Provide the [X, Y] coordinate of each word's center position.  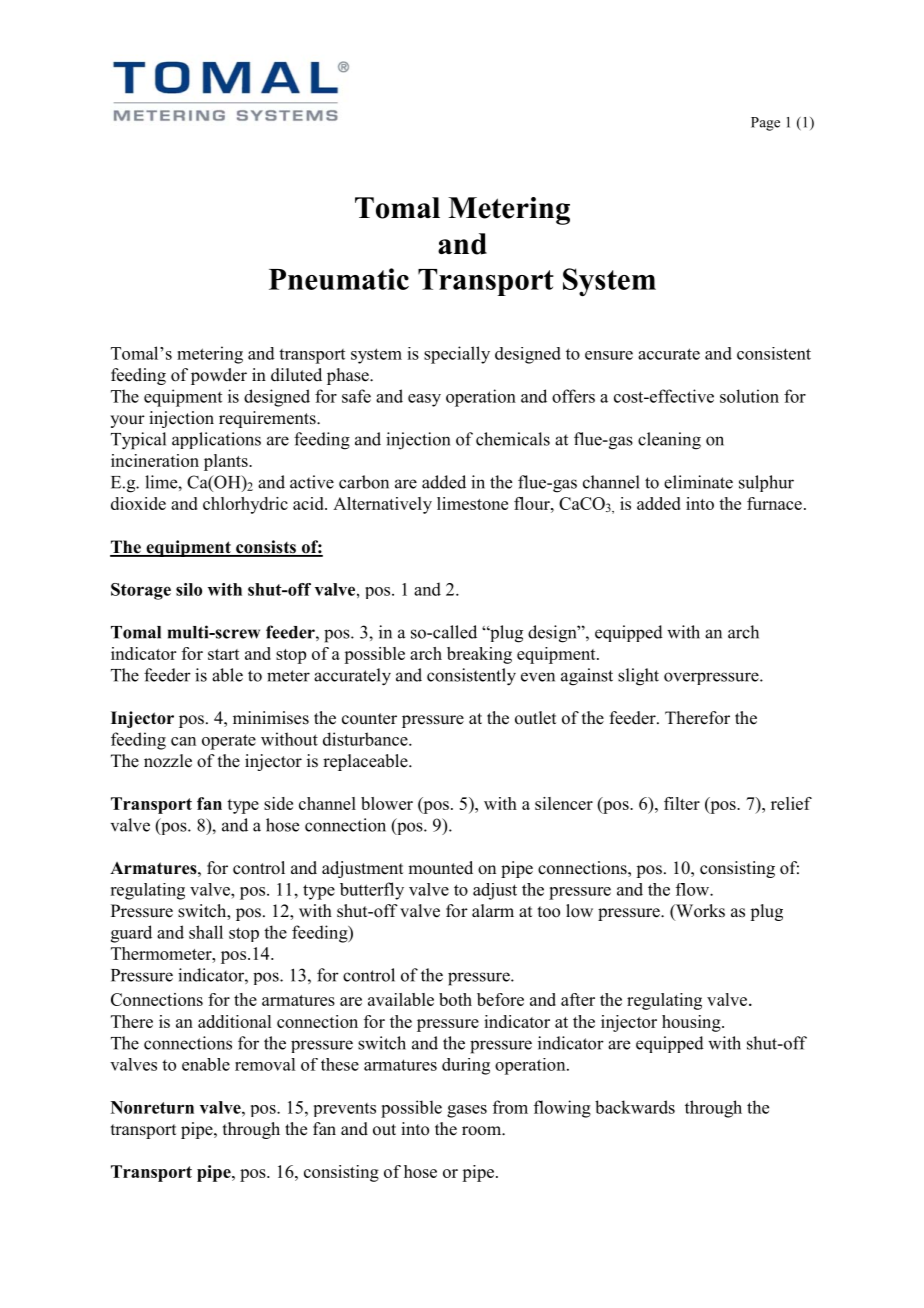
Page [765, 124]
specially [457, 355]
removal [265, 1064]
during [466, 1066]
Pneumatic [339, 279]
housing [692, 1023]
